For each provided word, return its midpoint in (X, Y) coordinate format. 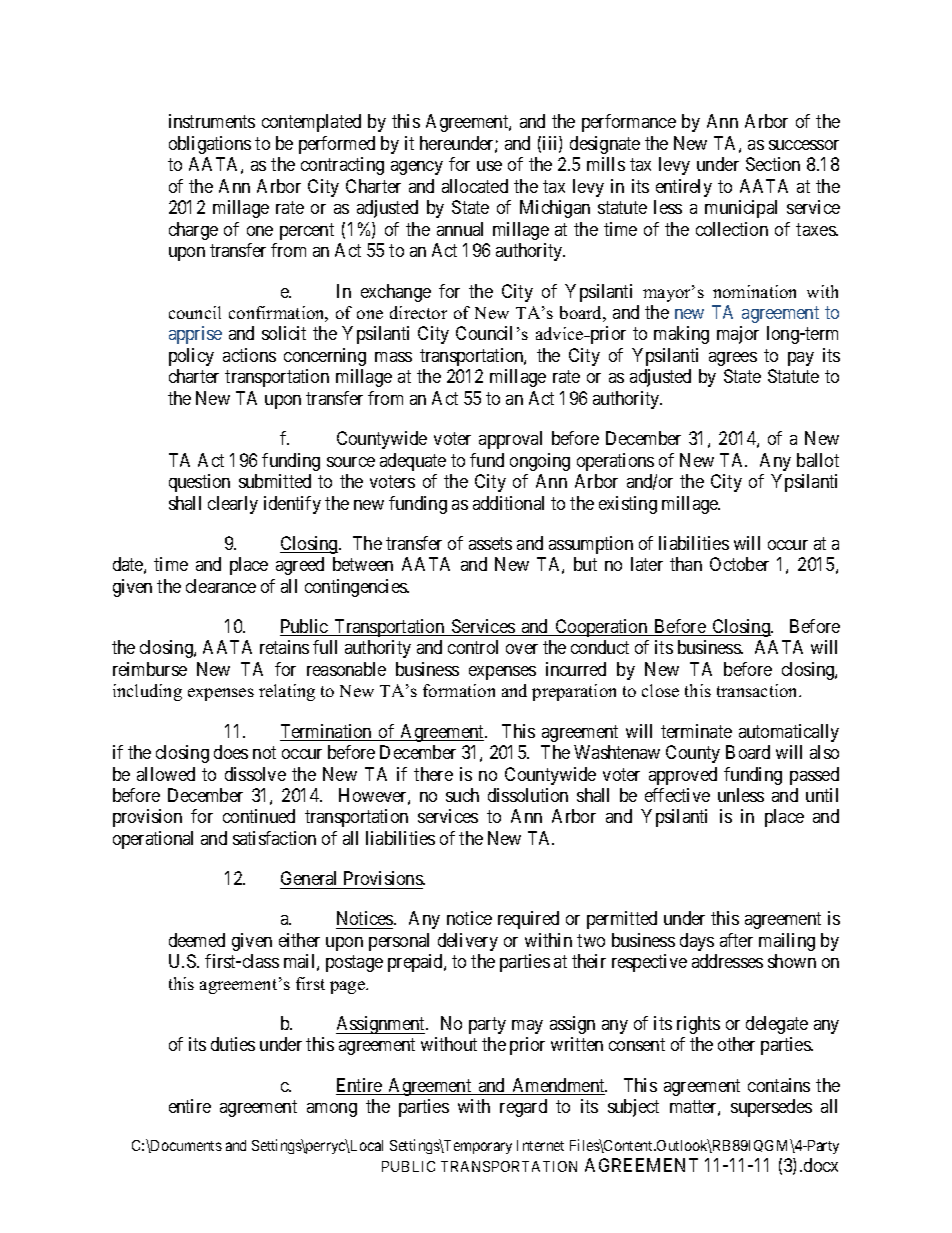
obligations (210, 145)
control (473, 647)
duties (233, 1044)
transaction (759, 690)
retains (284, 647)
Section (773, 164)
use (489, 166)
